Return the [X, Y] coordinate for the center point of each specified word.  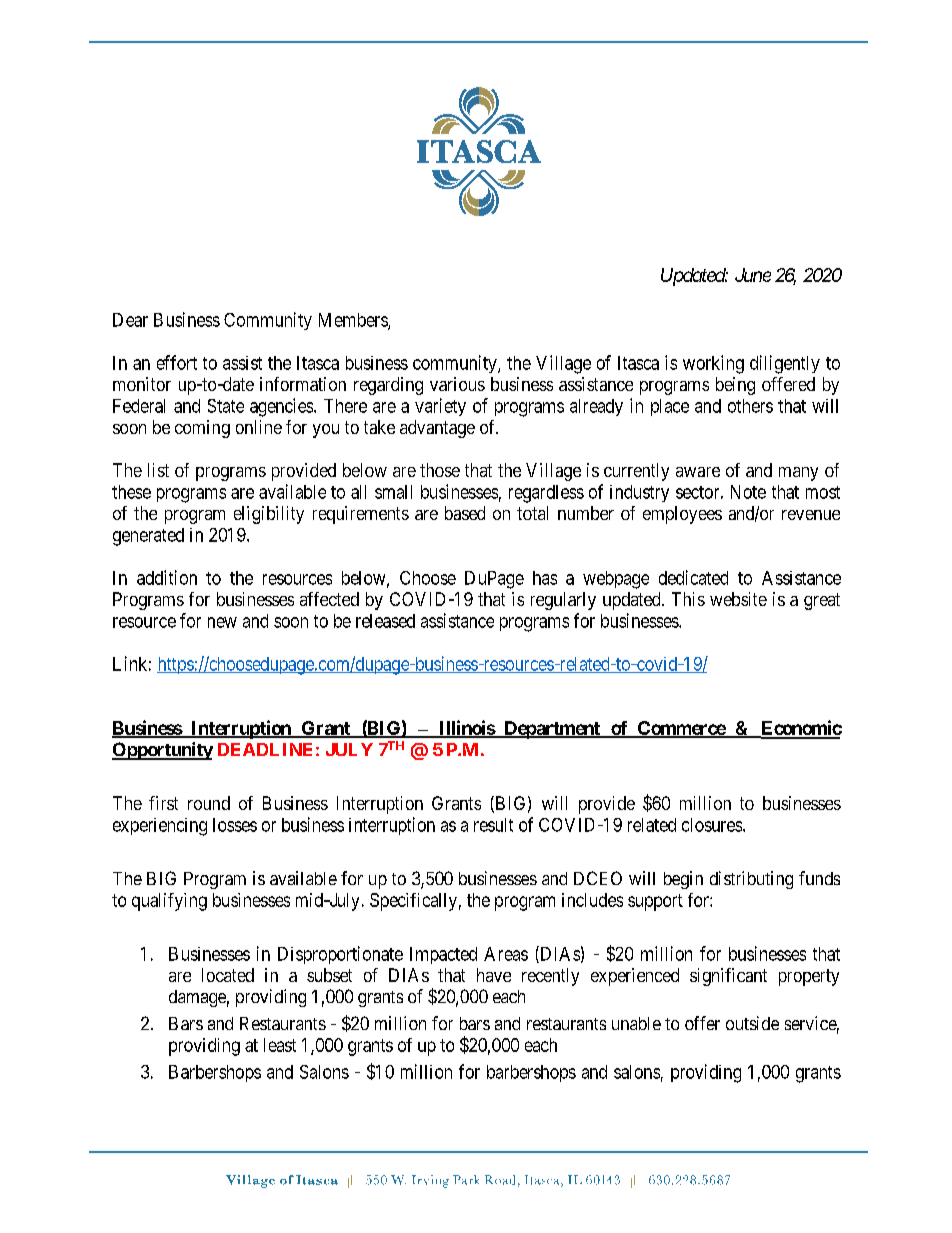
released [385, 621]
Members [354, 321]
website [738, 599]
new [222, 622]
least [280, 1045]
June [753, 275]
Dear [130, 320]
